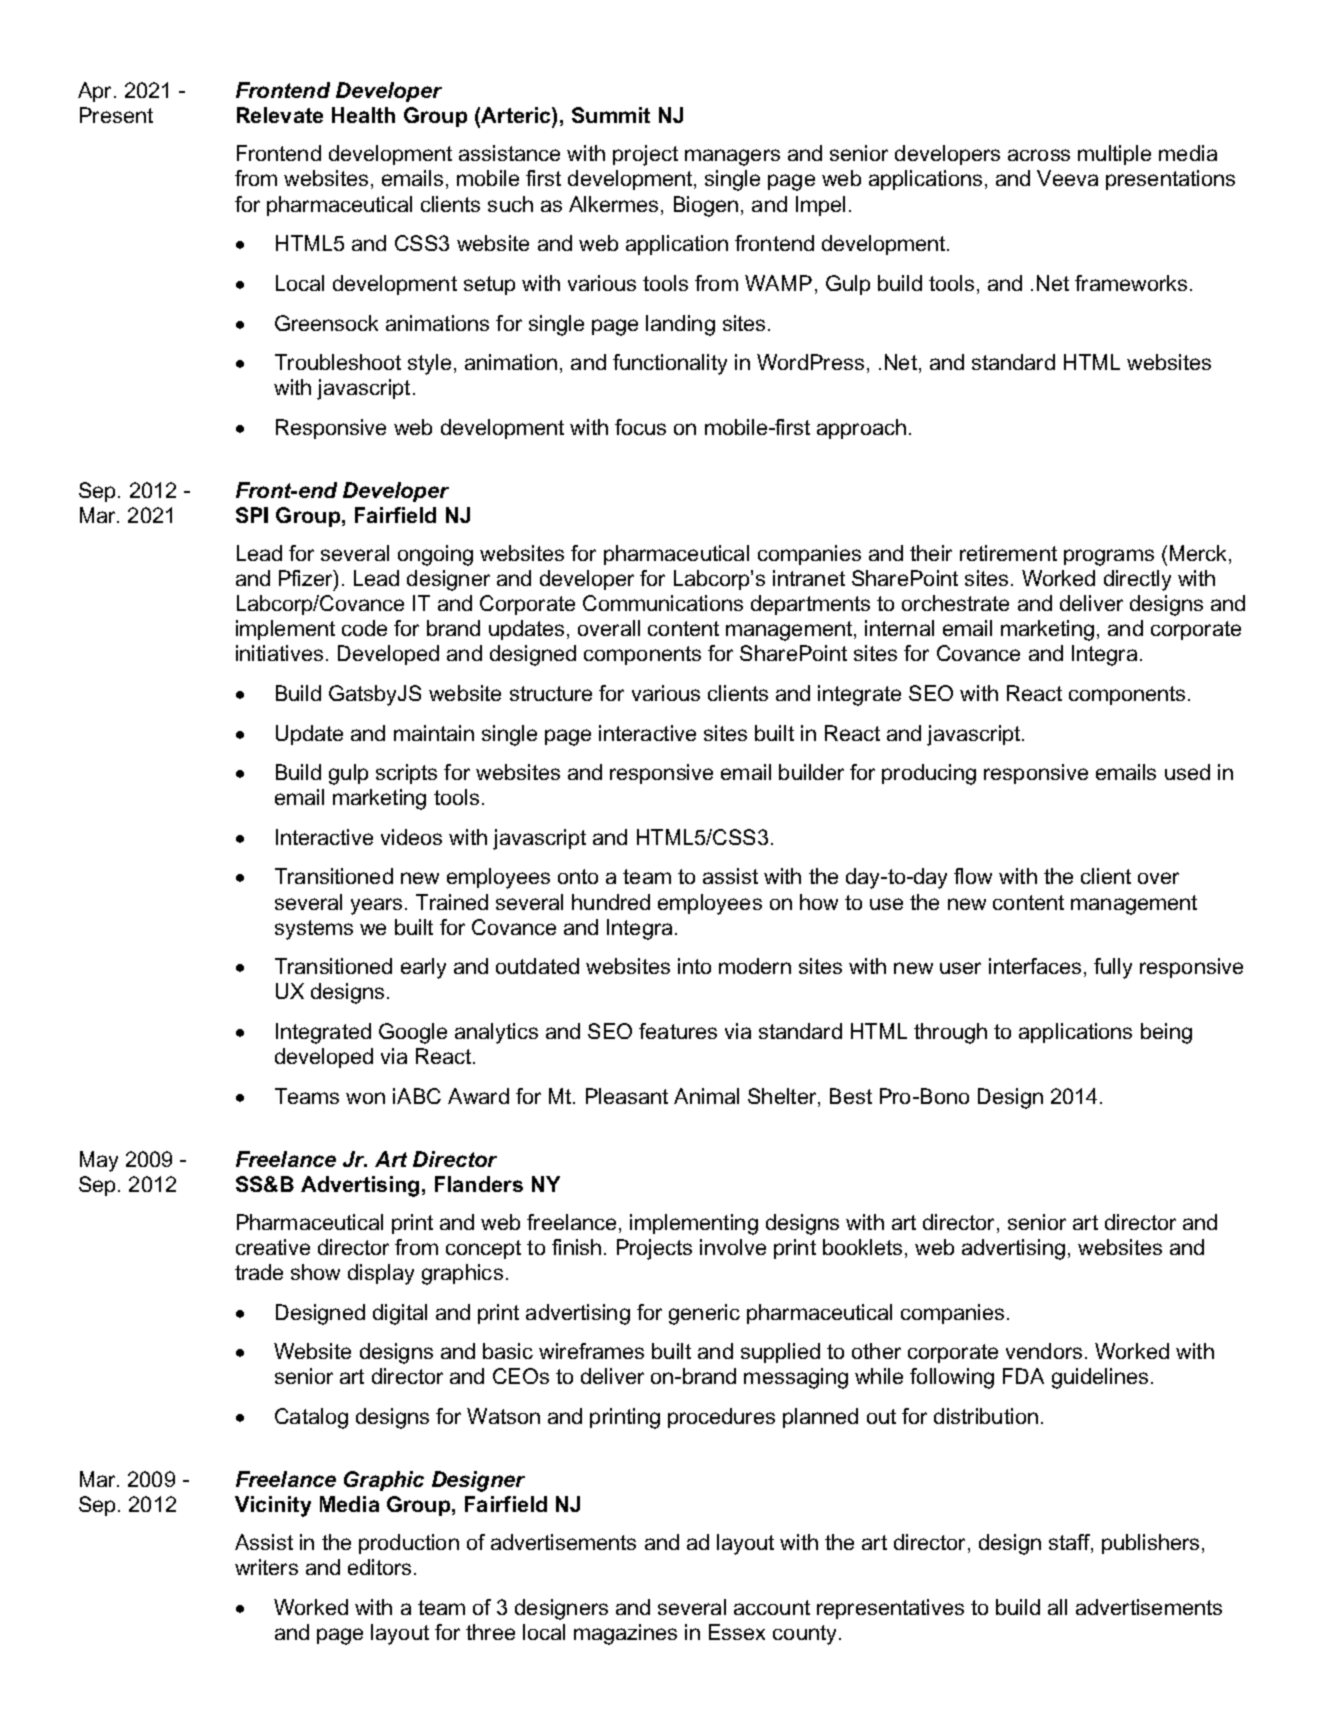 This image has height=1726, width=1333. Describe the element at coordinates (625, 1634) in the image. I see `magazines` at that location.
